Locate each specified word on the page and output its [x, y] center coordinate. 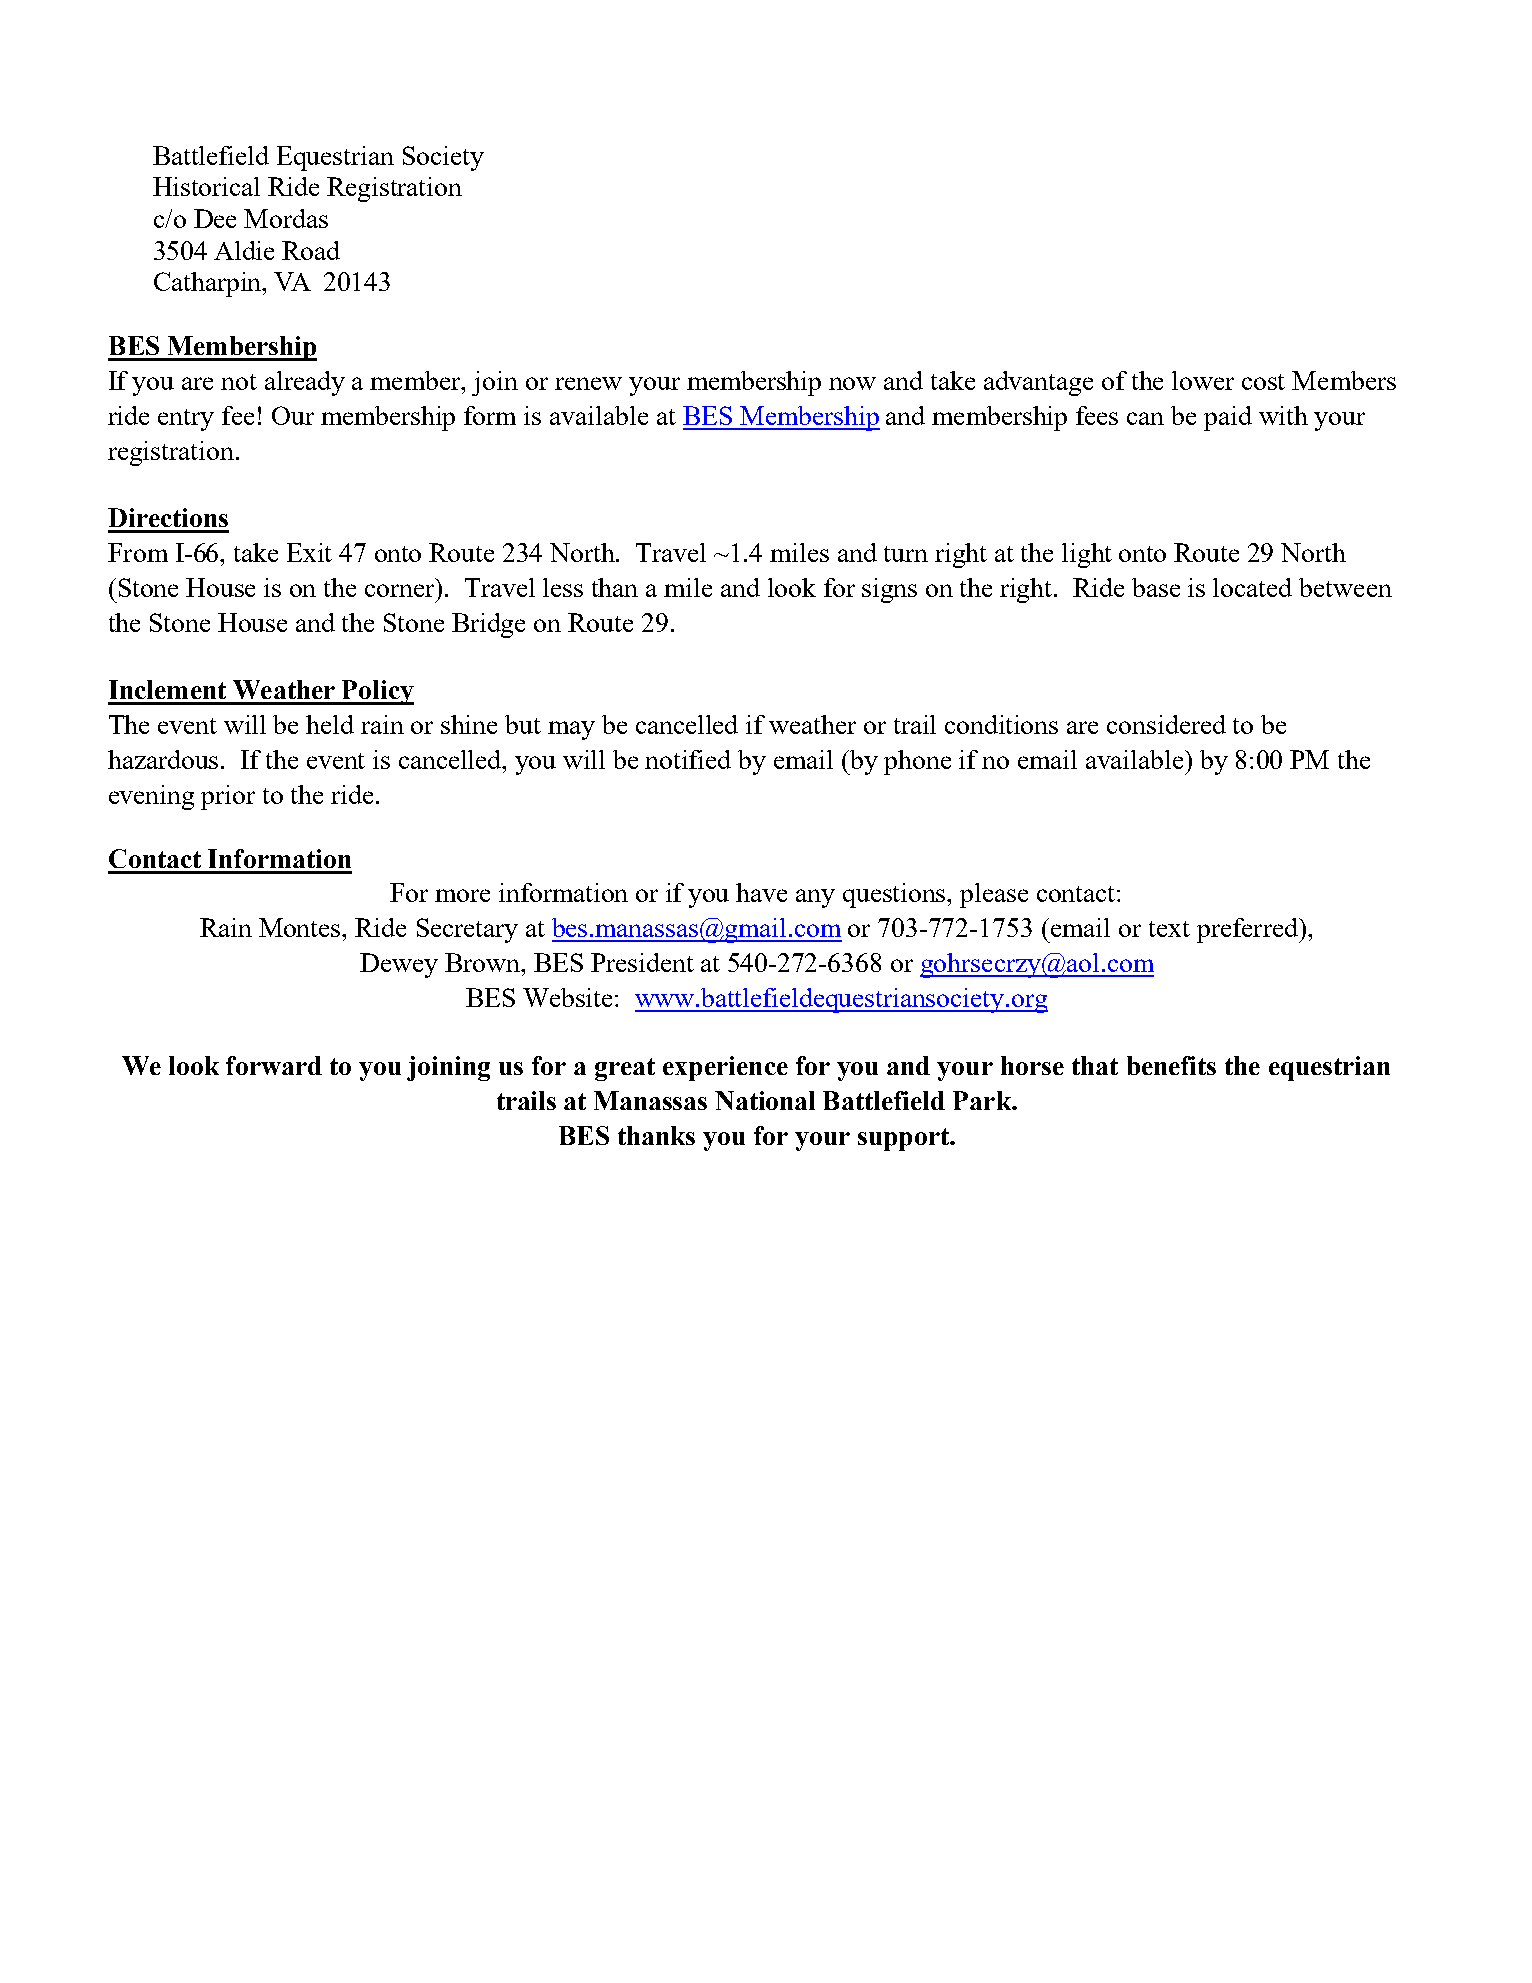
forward [274, 1065]
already [305, 383]
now [852, 383]
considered [1166, 724]
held [330, 724]
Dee [215, 218]
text [1169, 929]
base [1156, 587]
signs [889, 590]
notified [688, 759]
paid [1228, 418]
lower [1203, 380]
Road [311, 250]
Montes [301, 927]
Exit [309, 552]
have [761, 892]
